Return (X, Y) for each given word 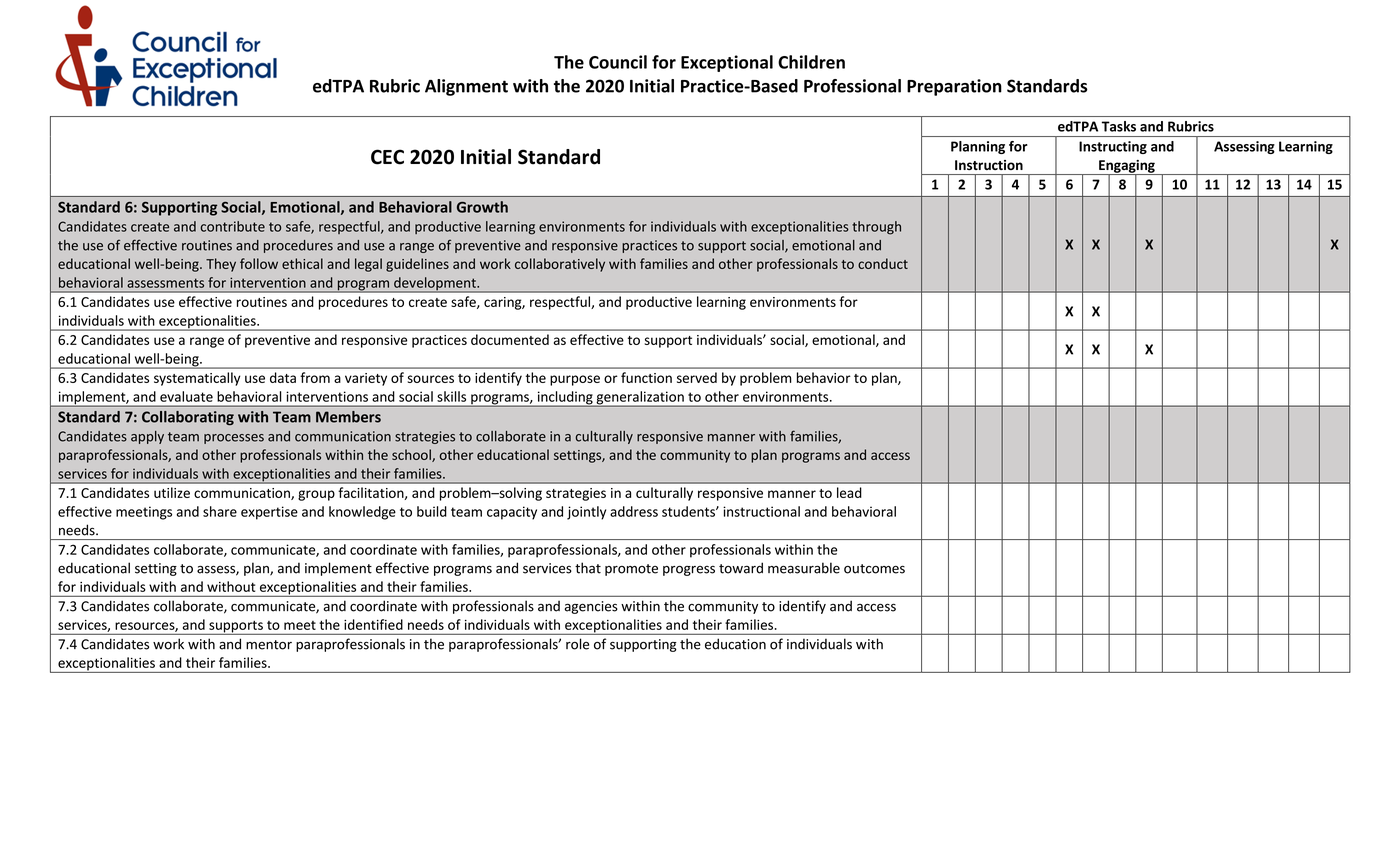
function (646, 377)
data (283, 377)
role (577, 644)
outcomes (874, 569)
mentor (269, 645)
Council (618, 62)
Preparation (954, 87)
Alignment (466, 87)
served (697, 377)
